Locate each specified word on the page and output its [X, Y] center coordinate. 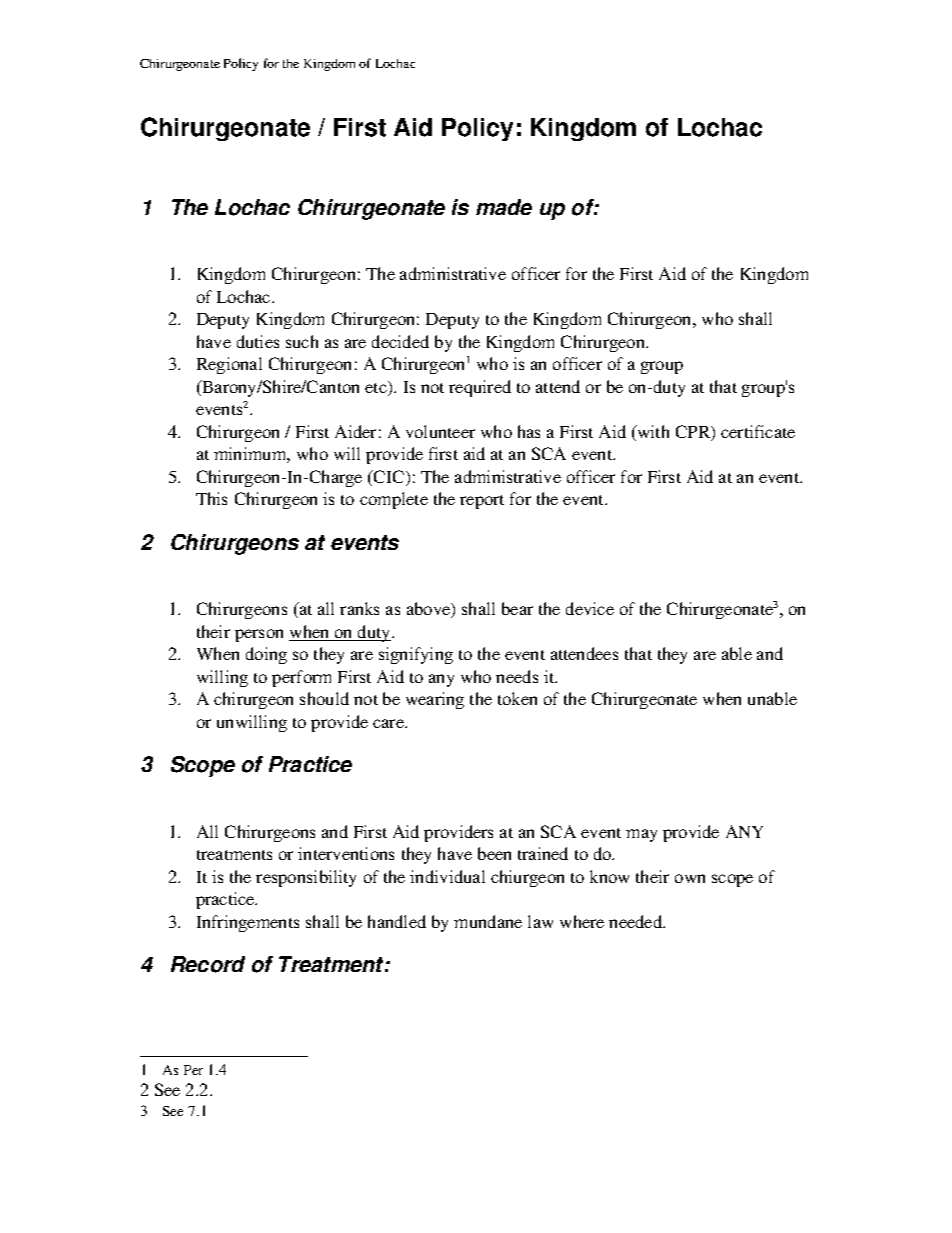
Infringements [248, 923]
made [504, 207]
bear [517, 608]
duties [258, 341]
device [590, 608]
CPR [694, 433]
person [259, 635]
